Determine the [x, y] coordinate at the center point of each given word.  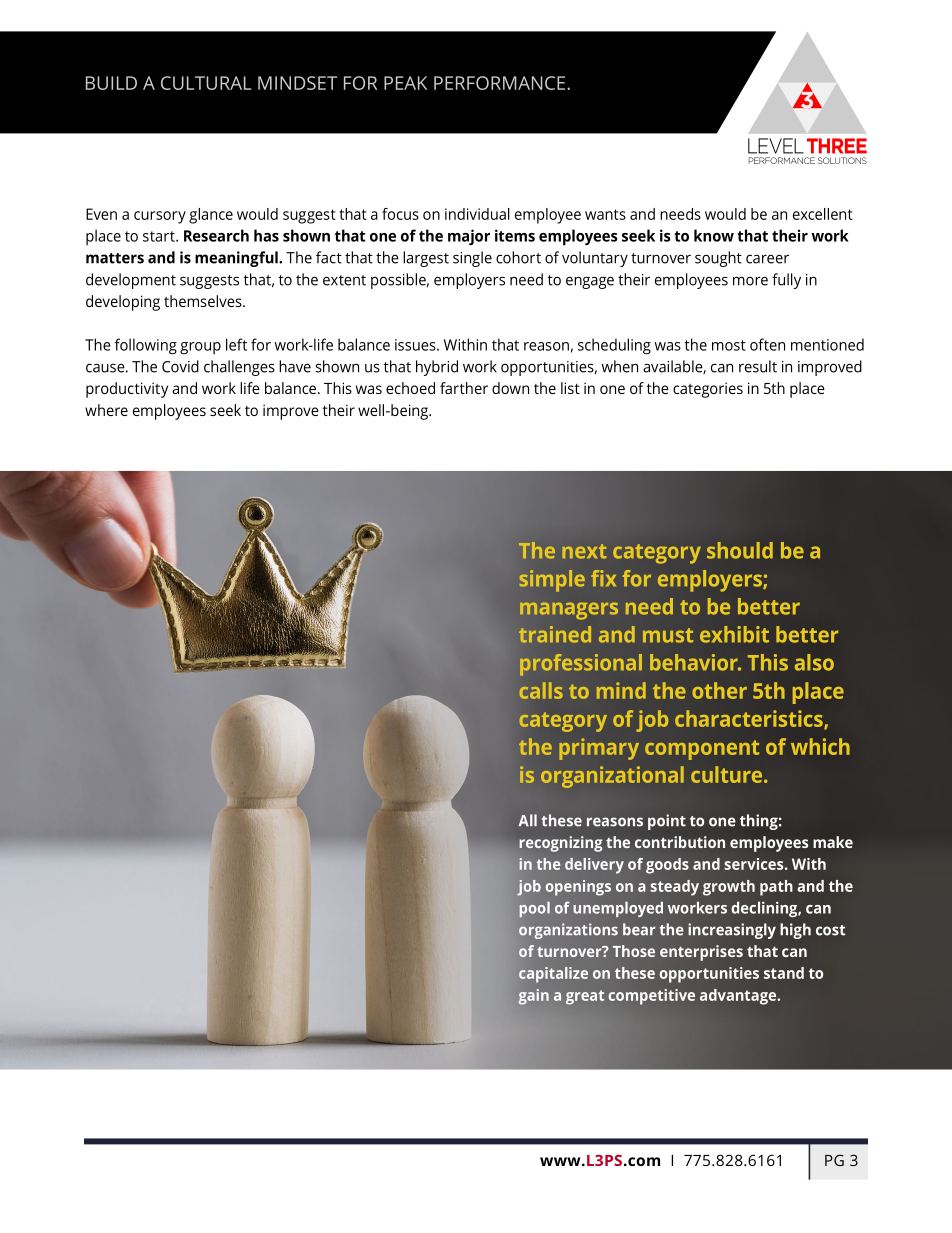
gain [533, 997]
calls [541, 690]
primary [599, 749]
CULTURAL [206, 83]
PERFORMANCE [501, 83]
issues [416, 345]
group [200, 348]
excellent [823, 214]
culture [728, 774]
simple [552, 581]
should [740, 550]
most [729, 345]
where [106, 410]
